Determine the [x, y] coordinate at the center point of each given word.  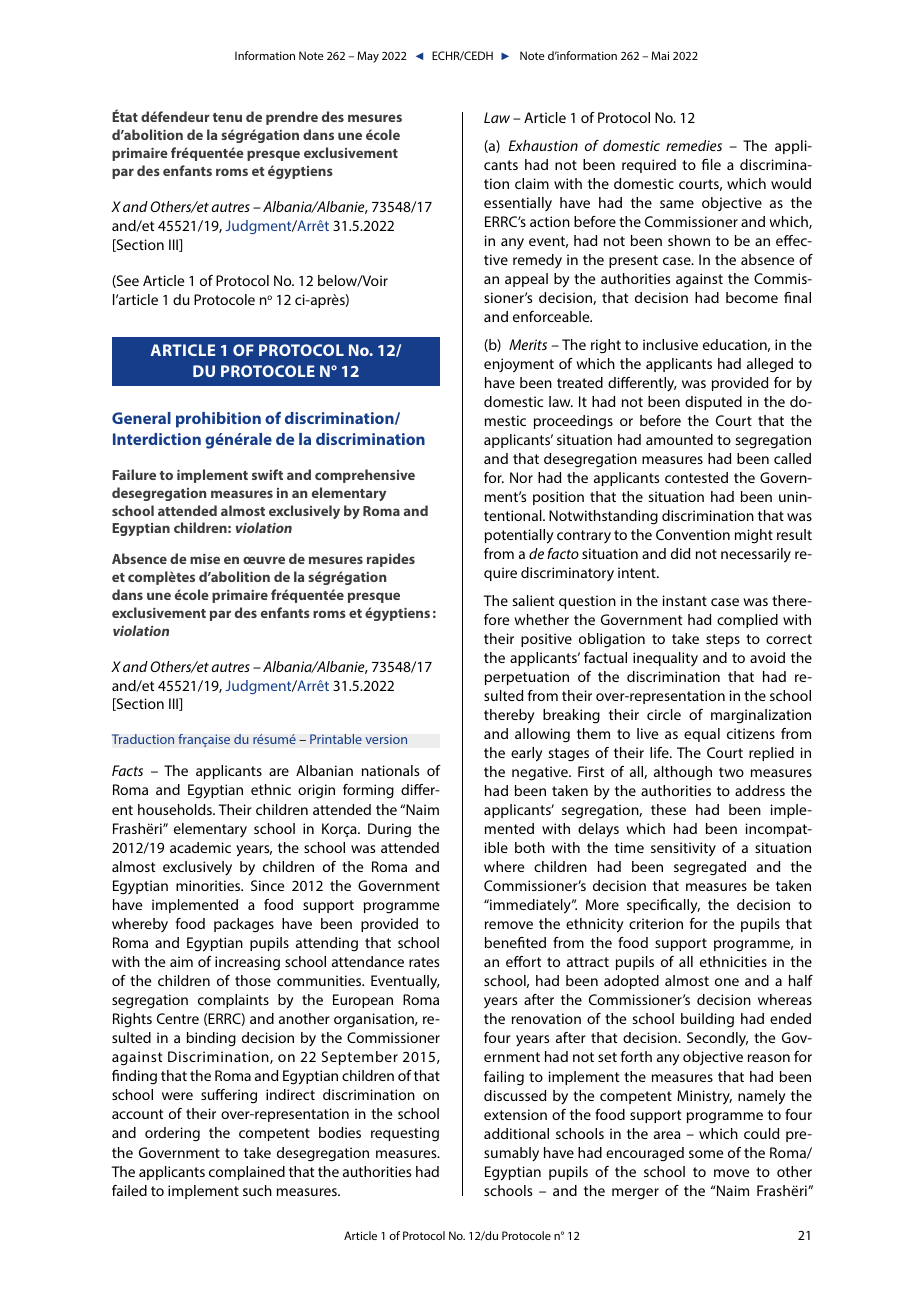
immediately [530, 906]
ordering [172, 1134]
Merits [528, 344]
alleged [770, 365]
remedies [694, 145]
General [141, 418]
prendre [292, 118]
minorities [209, 885]
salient [533, 600]
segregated [710, 868]
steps [723, 640]
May [368, 57]
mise [205, 559]
